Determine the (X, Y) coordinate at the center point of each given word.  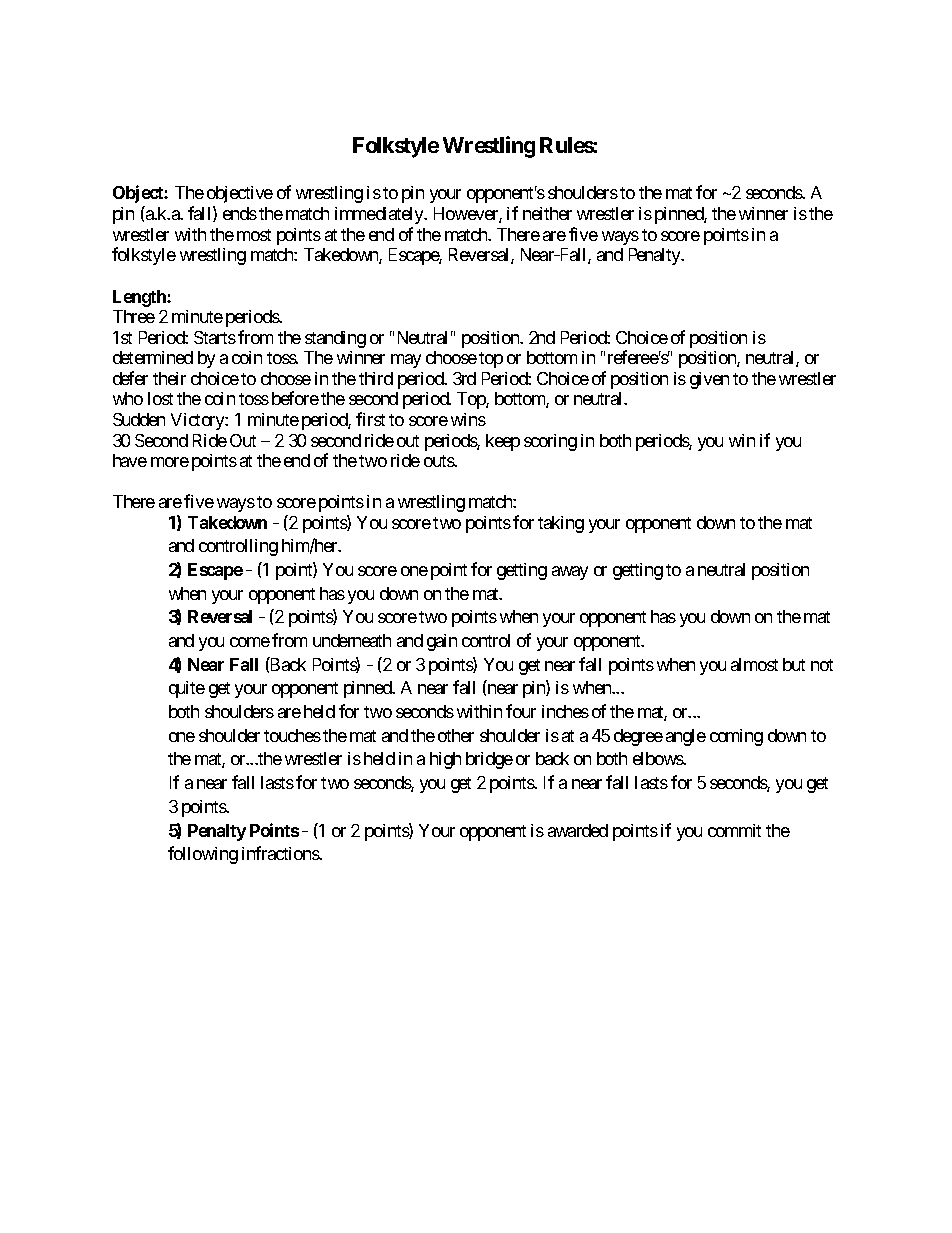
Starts (215, 337)
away (570, 573)
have (130, 460)
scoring (550, 442)
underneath (352, 640)
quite (187, 689)
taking (561, 524)
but (794, 664)
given (709, 380)
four (521, 711)
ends (240, 213)
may (406, 361)
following (203, 855)
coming (736, 737)
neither (547, 213)
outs (439, 461)
